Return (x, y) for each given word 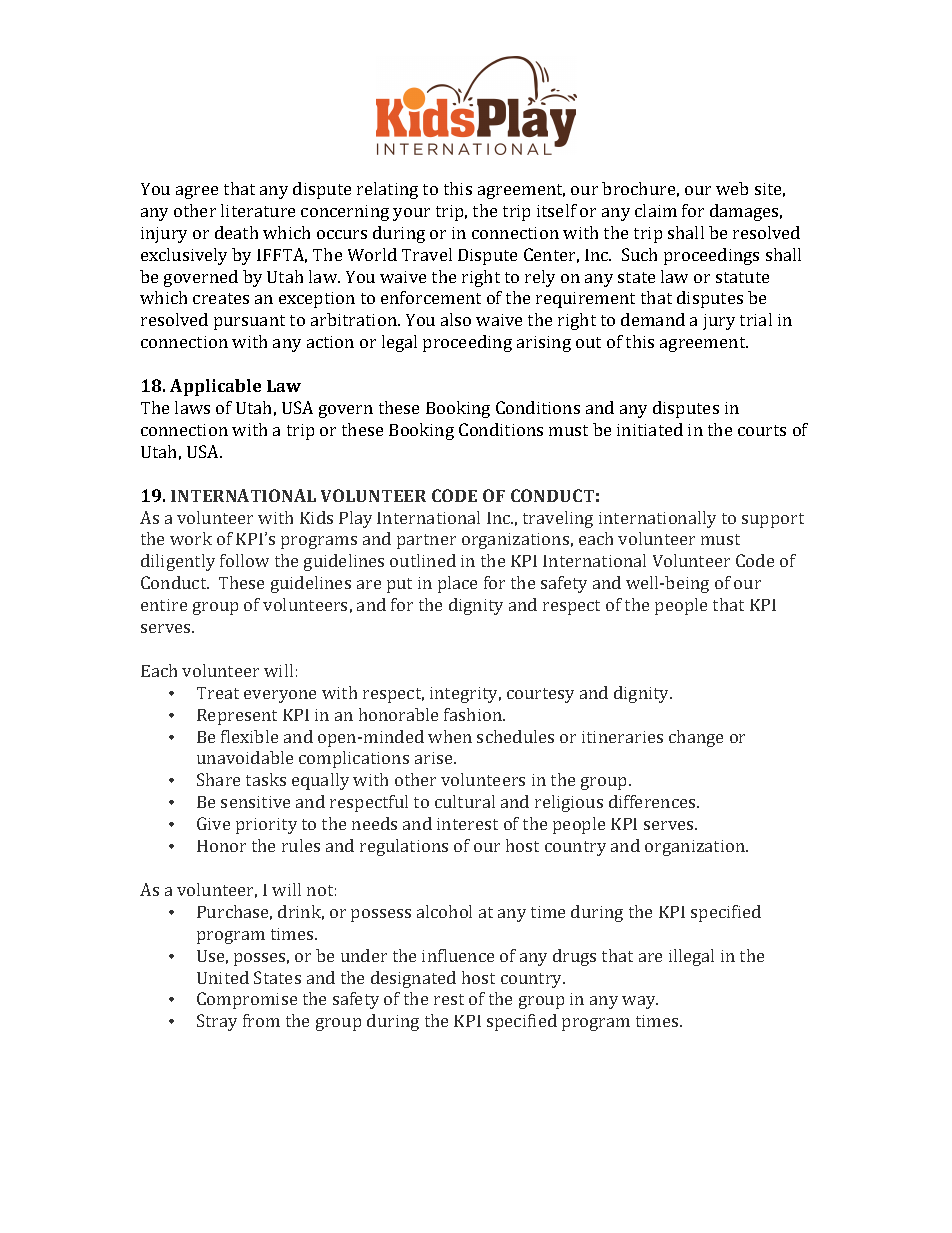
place (457, 584)
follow (244, 560)
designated (413, 979)
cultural (465, 801)
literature (258, 210)
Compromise (247, 1000)
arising (544, 344)
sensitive (255, 802)
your (411, 214)
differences (653, 801)
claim (656, 210)
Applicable (215, 387)
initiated (650, 429)
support (773, 520)
